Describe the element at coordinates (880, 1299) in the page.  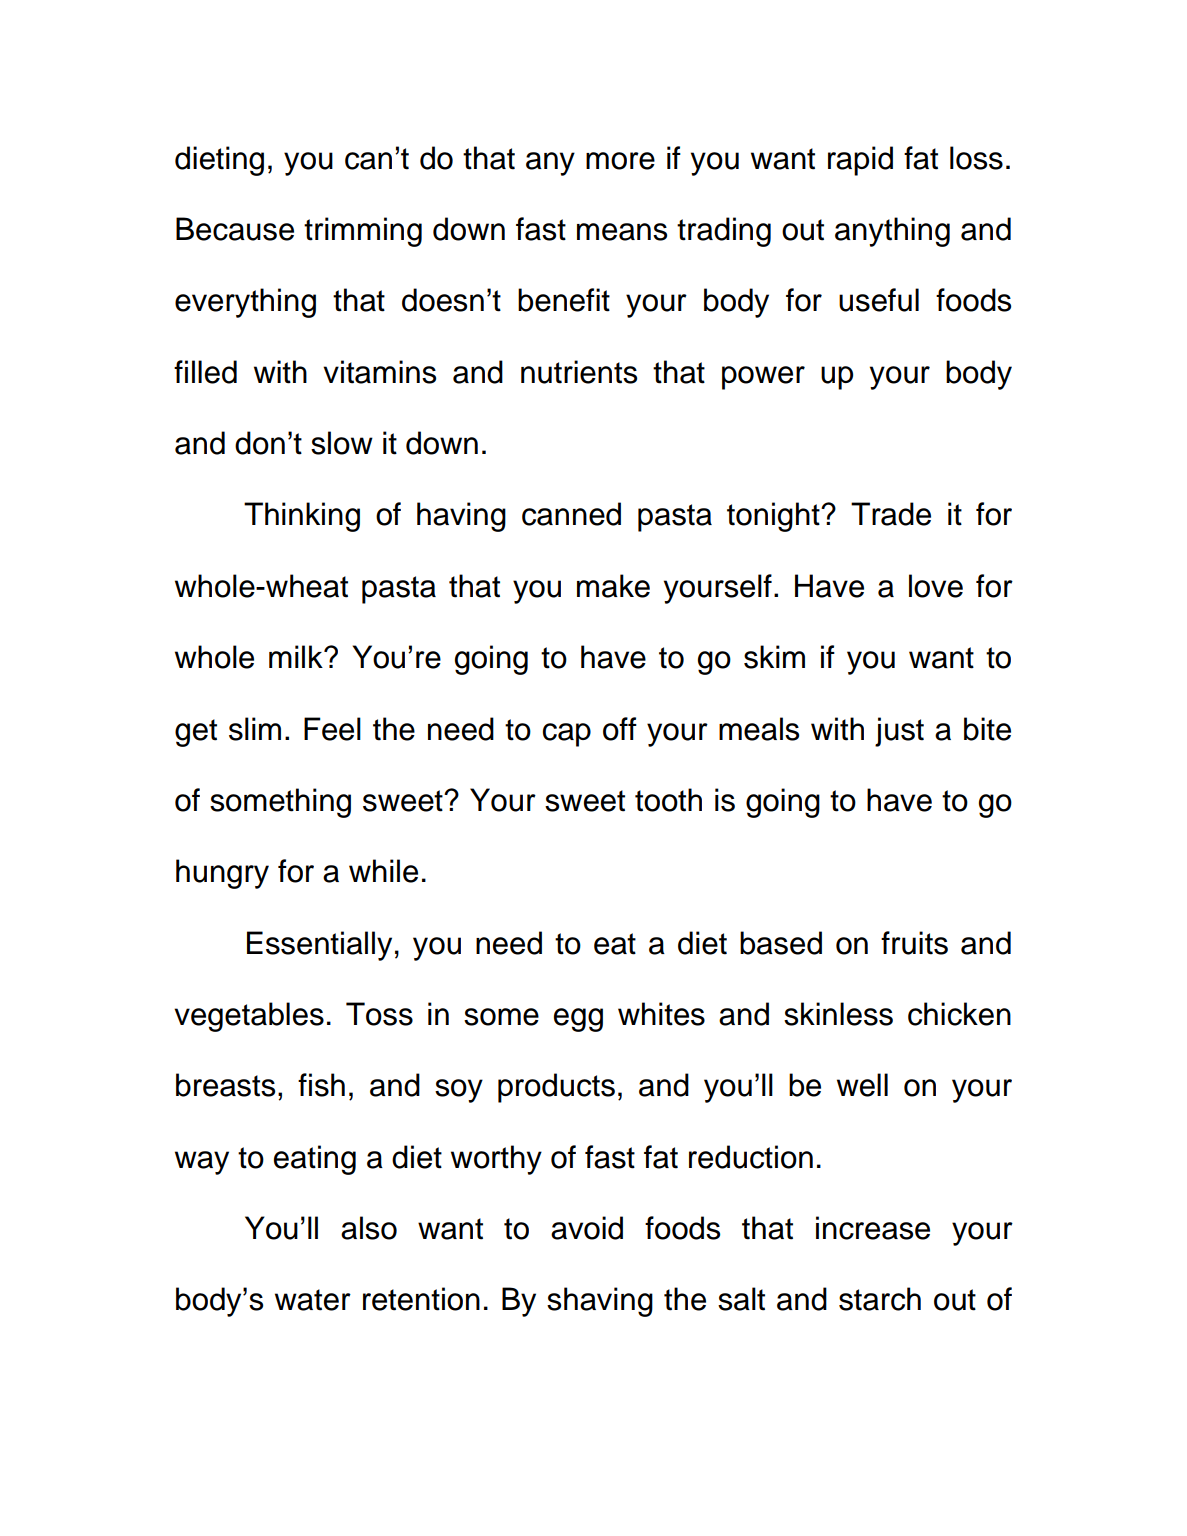
I see `starch` at that location.
